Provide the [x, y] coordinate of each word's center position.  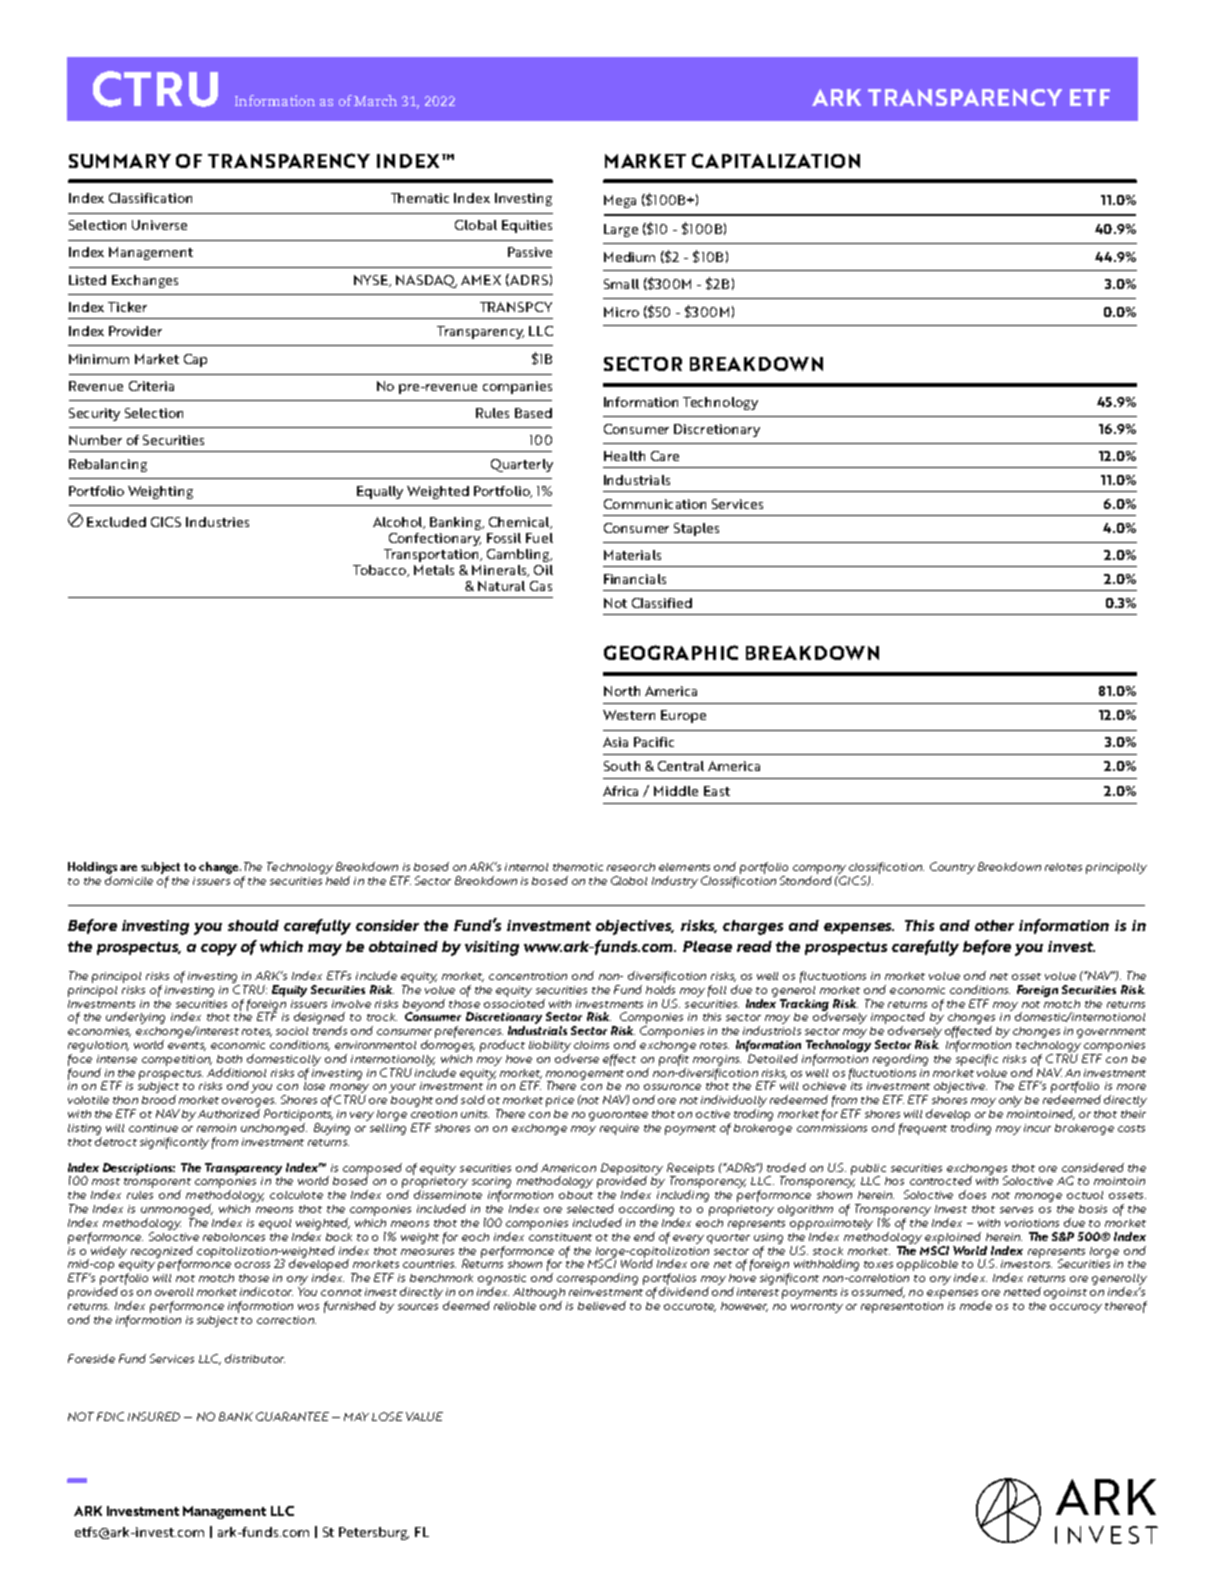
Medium [629, 257]
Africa [620, 791]
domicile [129, 880]
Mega [620, 201]
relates [1063, 867]
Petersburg [374, 1533]
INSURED [154, 1416]
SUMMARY [120, 161]
